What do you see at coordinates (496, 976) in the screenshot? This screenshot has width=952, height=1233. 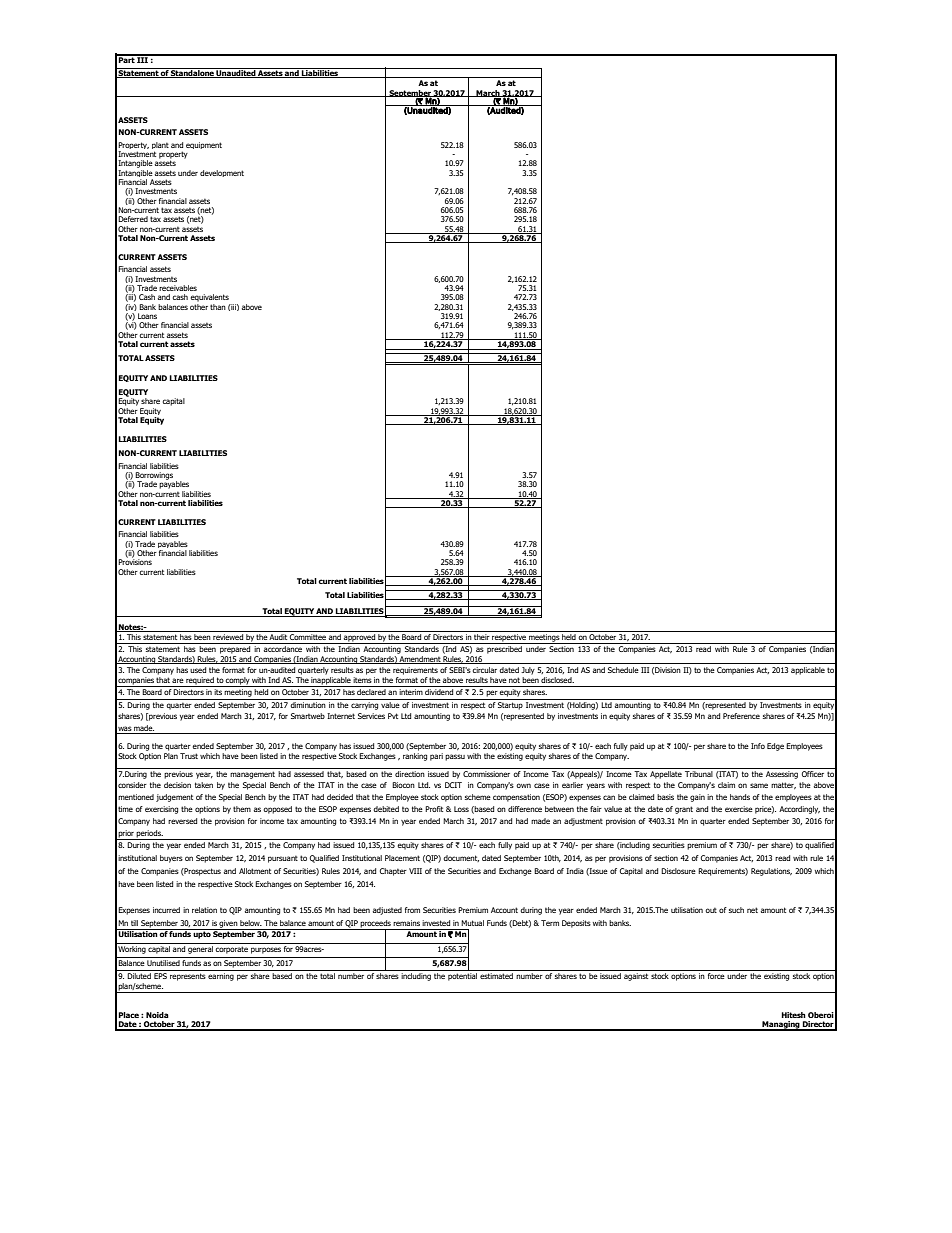 I see `estimated` at bounding box center [496, 976].
